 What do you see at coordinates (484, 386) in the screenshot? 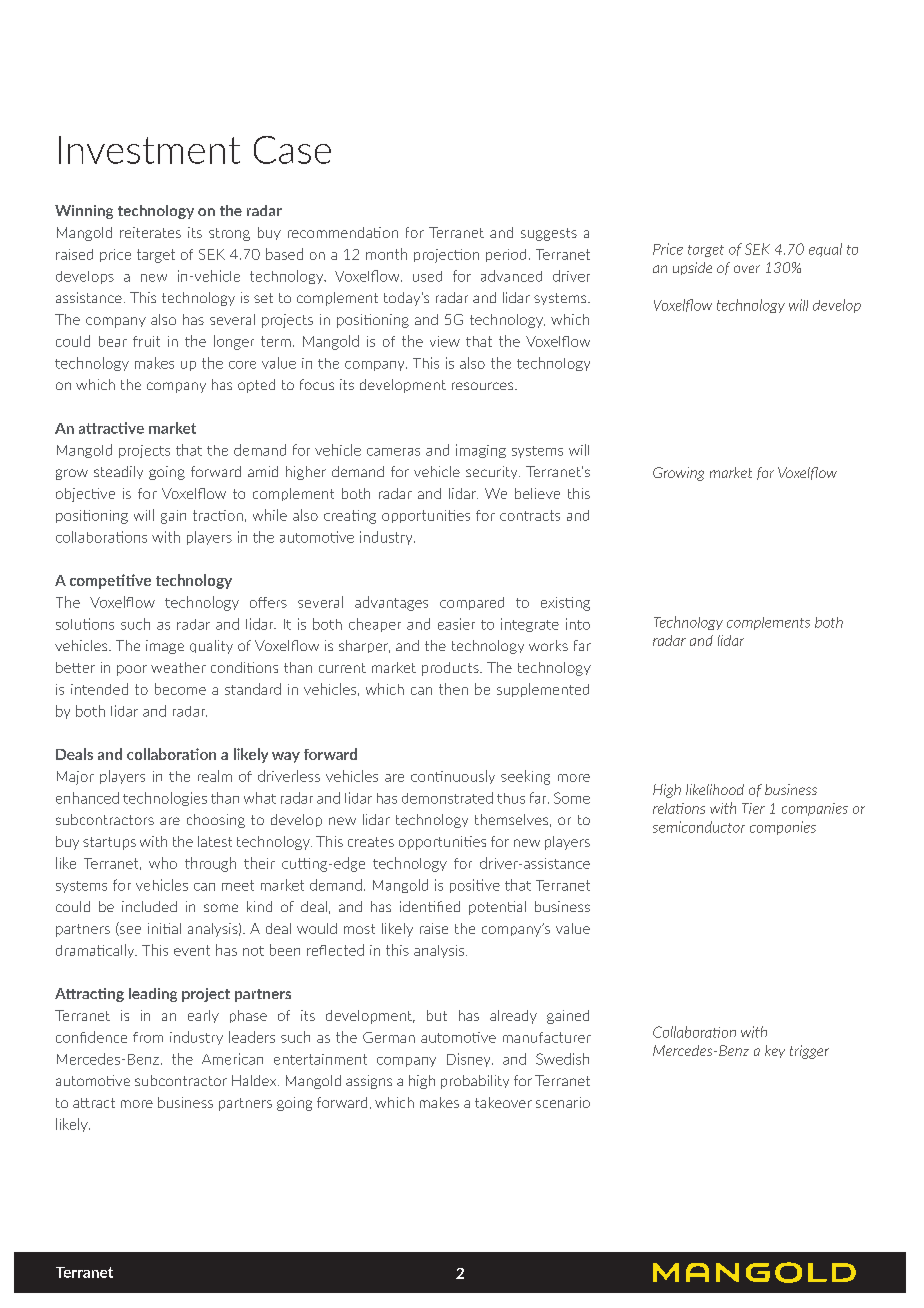
I see `resources` at bounding box center [484, 386].
